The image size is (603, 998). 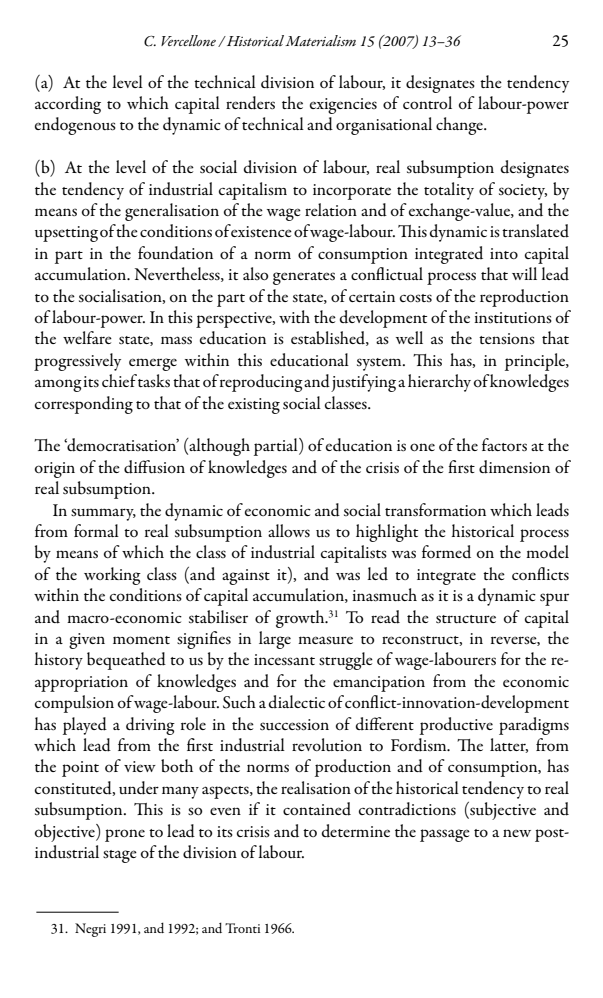 What do you see at coordinates (68, 105) in the image?
I see `according` at bounding box center [68, 105].
